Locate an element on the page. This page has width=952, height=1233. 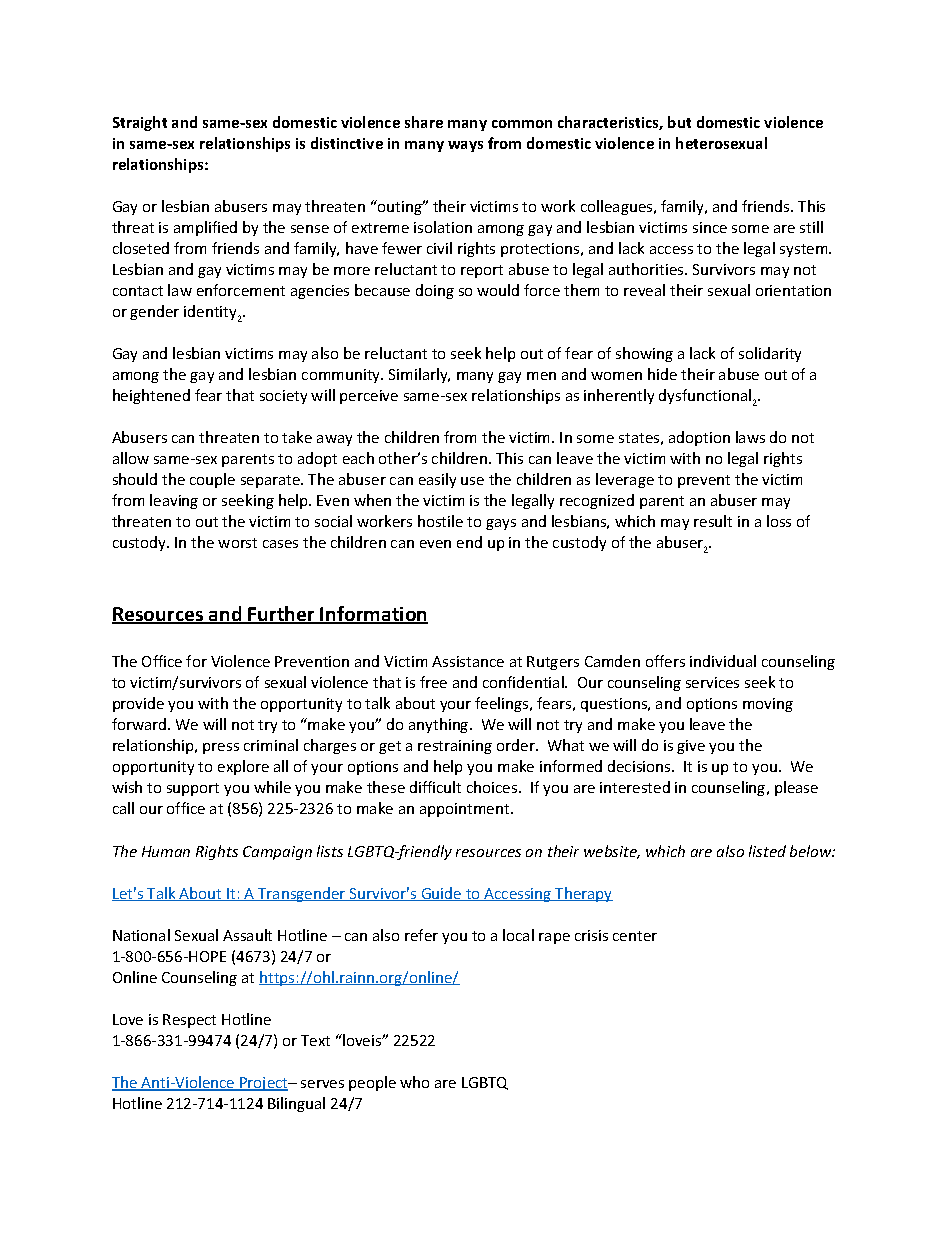
but is located at coordinates (679, 122).
